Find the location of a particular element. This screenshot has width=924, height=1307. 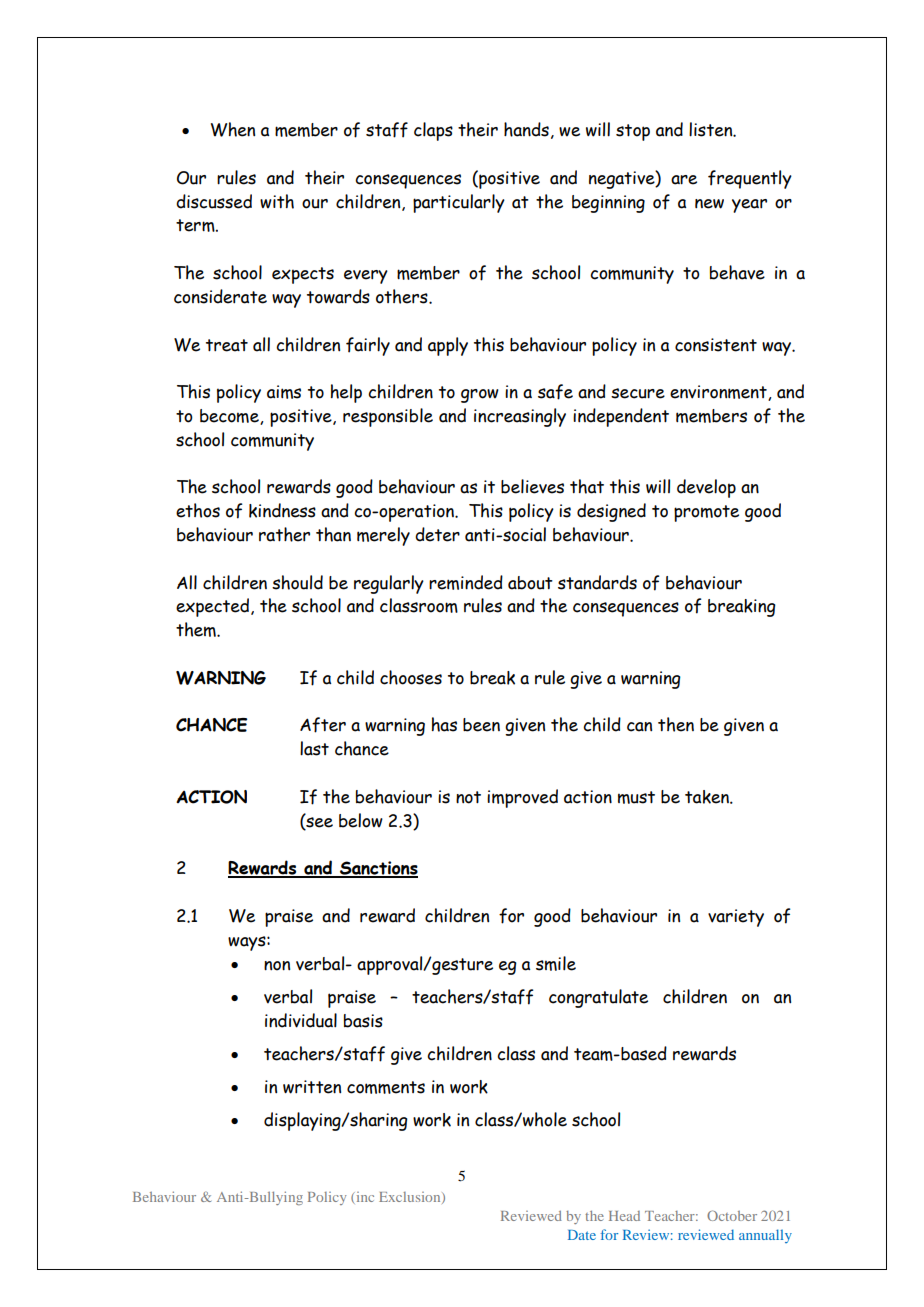

deter is located at coordinates (437, 534).
